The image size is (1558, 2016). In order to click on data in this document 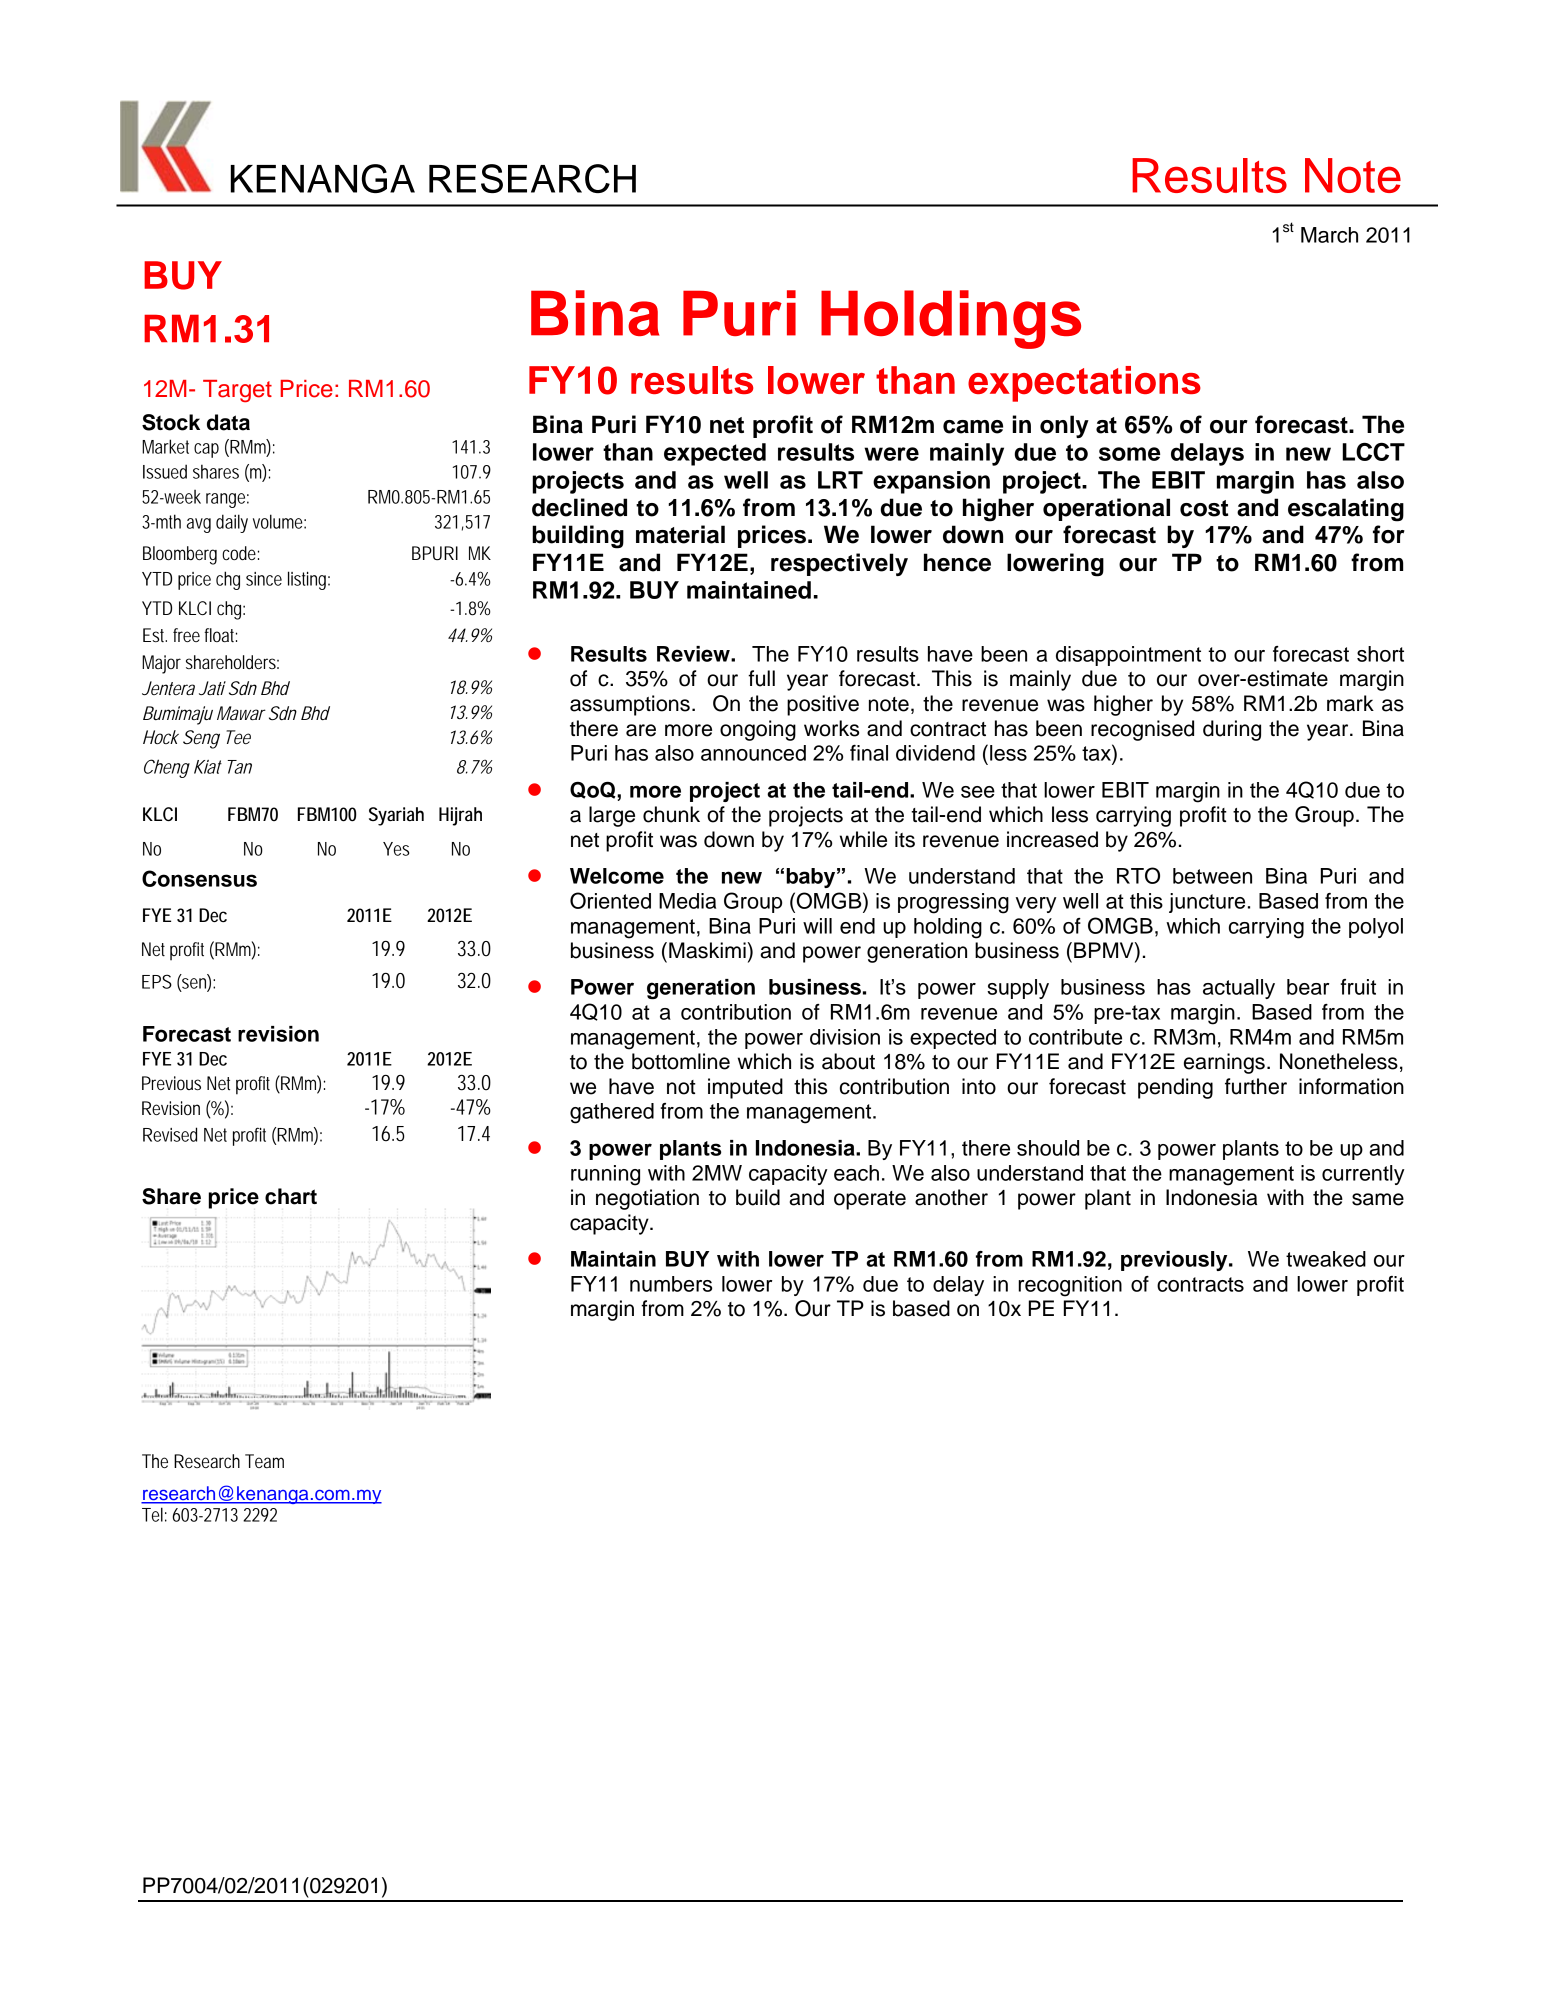, I will do `click(228, 422)`.
